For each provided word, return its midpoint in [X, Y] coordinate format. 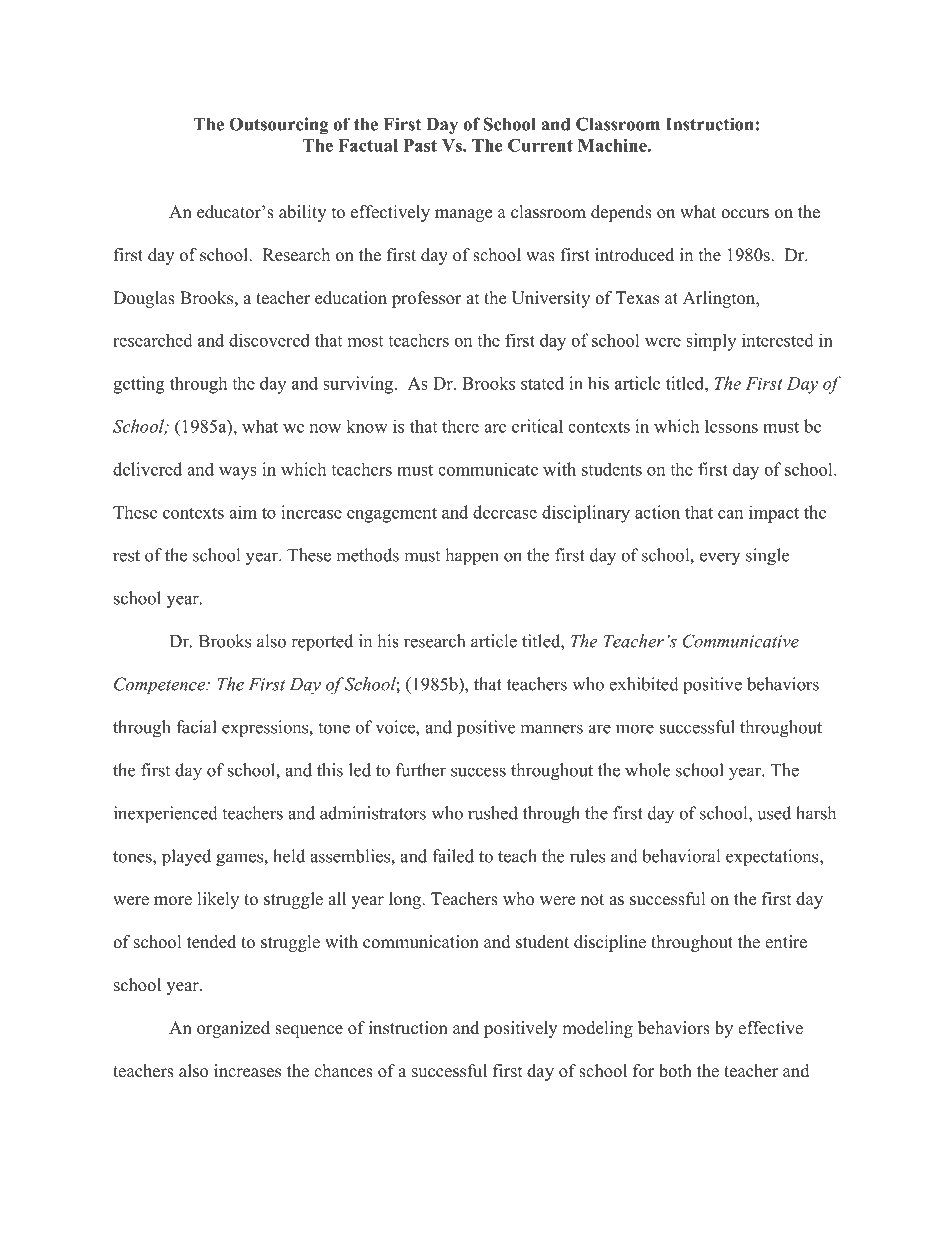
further [421, 770]
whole [647, 770]
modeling [597, 1029]
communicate [488, 469]
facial [196, 727]
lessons [731, 426]
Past [420, 145]
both [675, 1071]
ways [238, 473]
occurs [745, 214]
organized [233, 1029]
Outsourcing [279, 126]
